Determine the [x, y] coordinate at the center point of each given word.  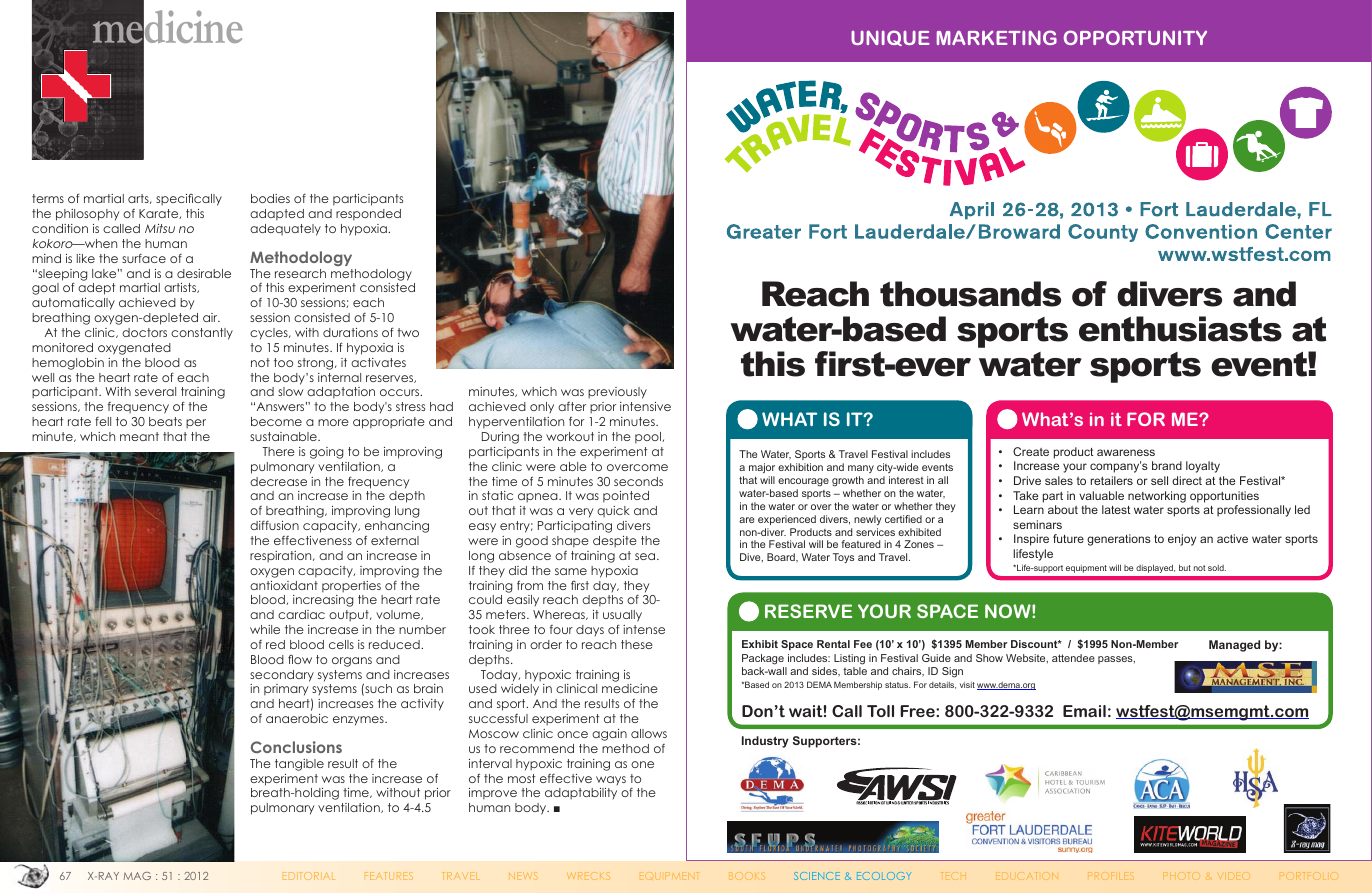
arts [139, 199]
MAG [137, 876]
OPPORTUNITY [1135, 37]
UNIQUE [890, 38]
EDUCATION [1027, 876]
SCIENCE [817, 876]
